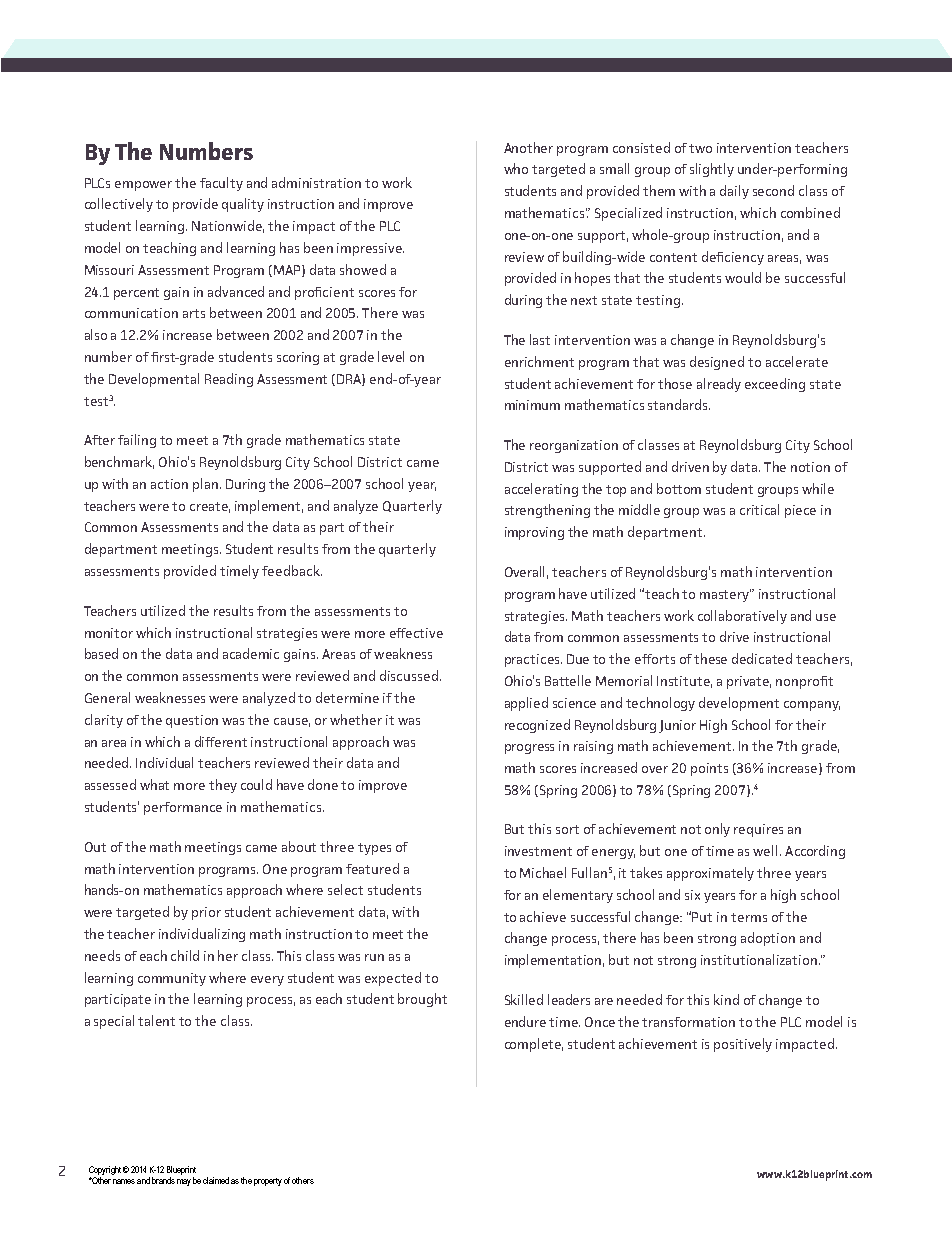 Image resolution: width=952 pixels, height=1233 pixels. Describe the element at coordinates (534, 1045) in the page. I see `complete` at that location.
